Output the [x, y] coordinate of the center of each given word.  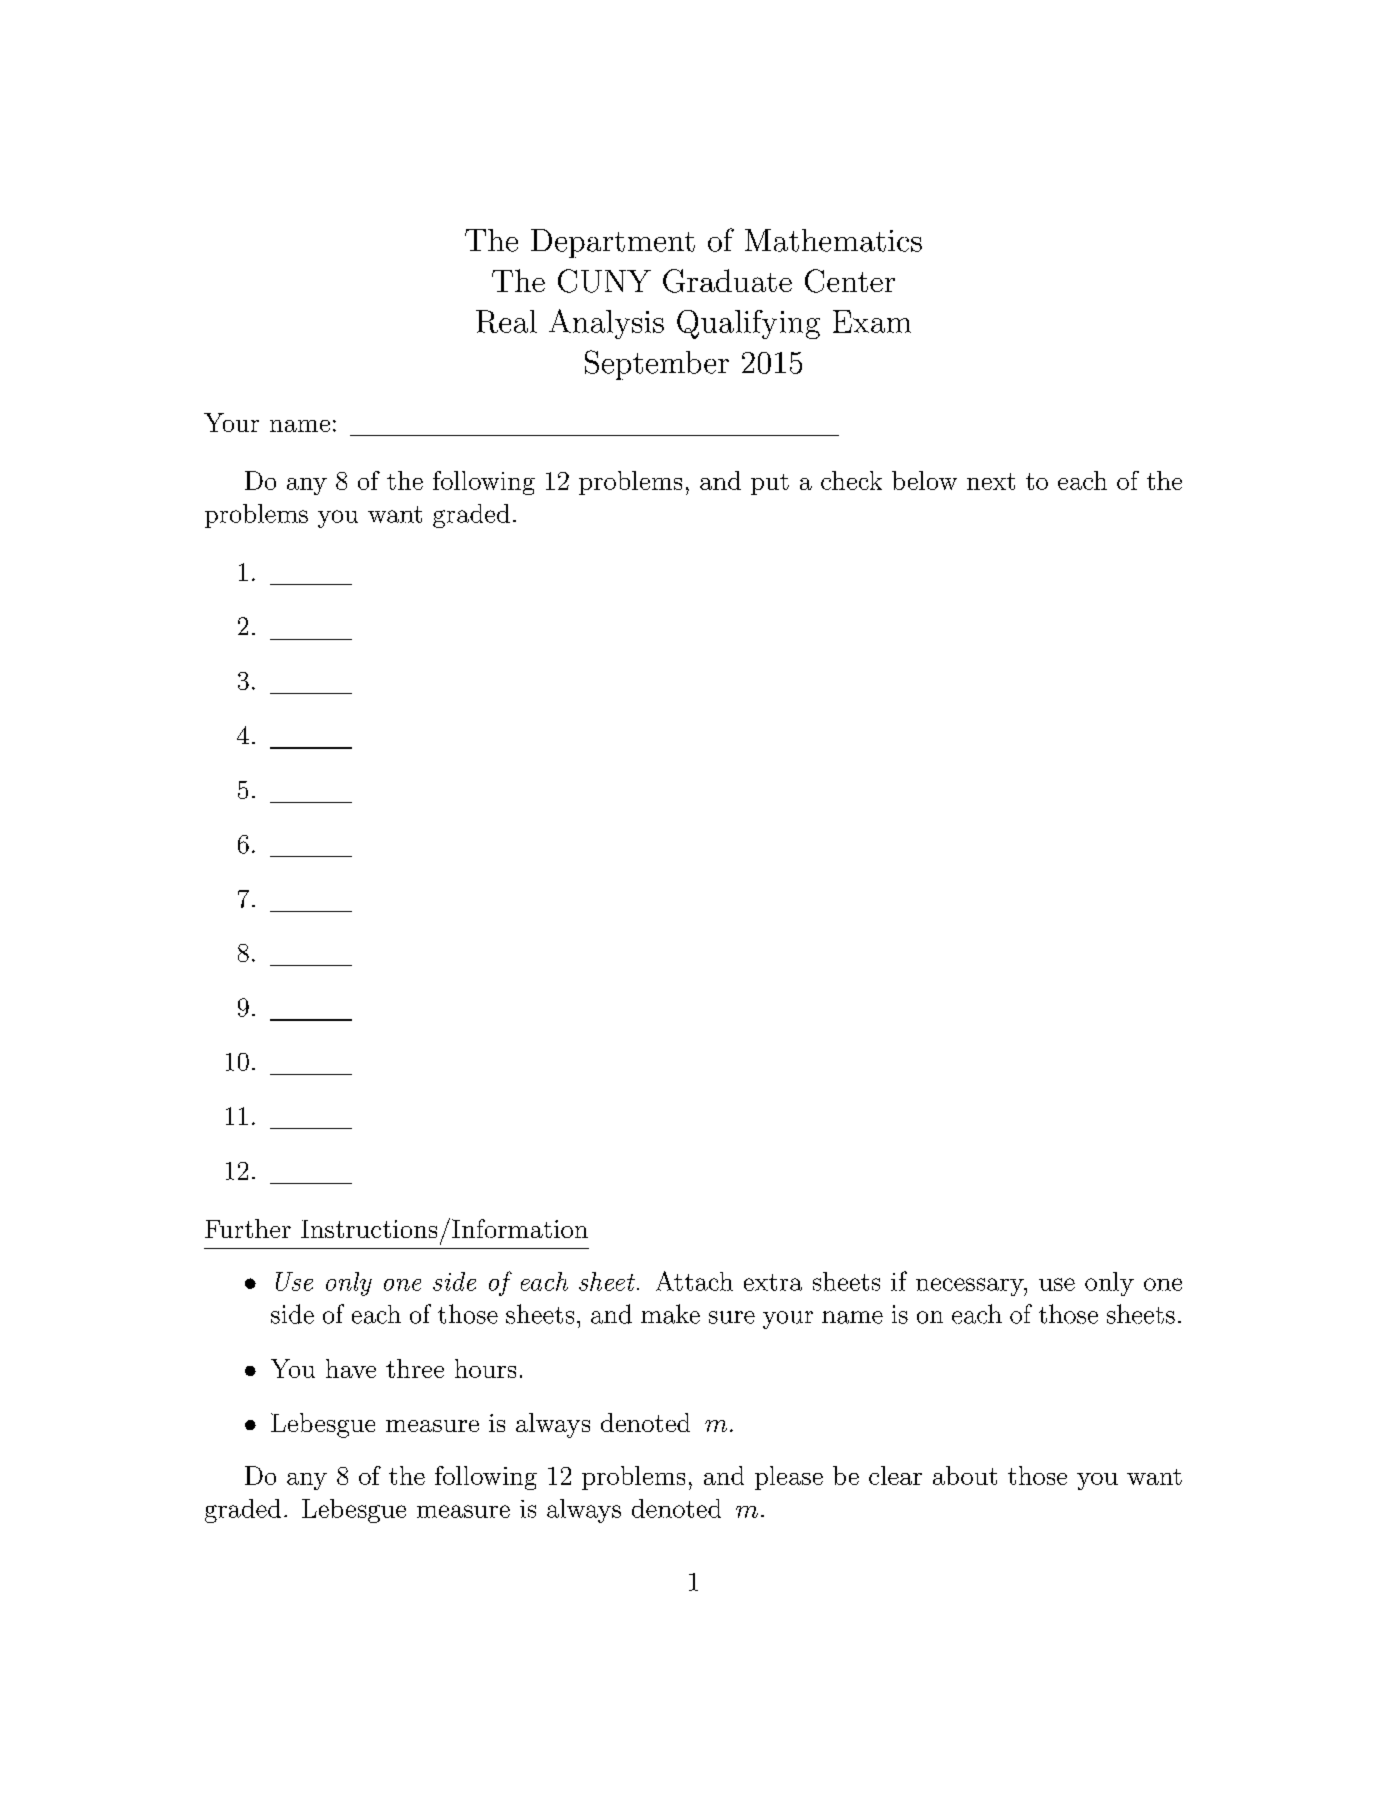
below [924, 480]
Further [248, 1228]
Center [850, 281]
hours [485, 1368]
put [770, 484]
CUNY [604, 281]
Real [506, 321]
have [351, 1368]
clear [895, 1475]
